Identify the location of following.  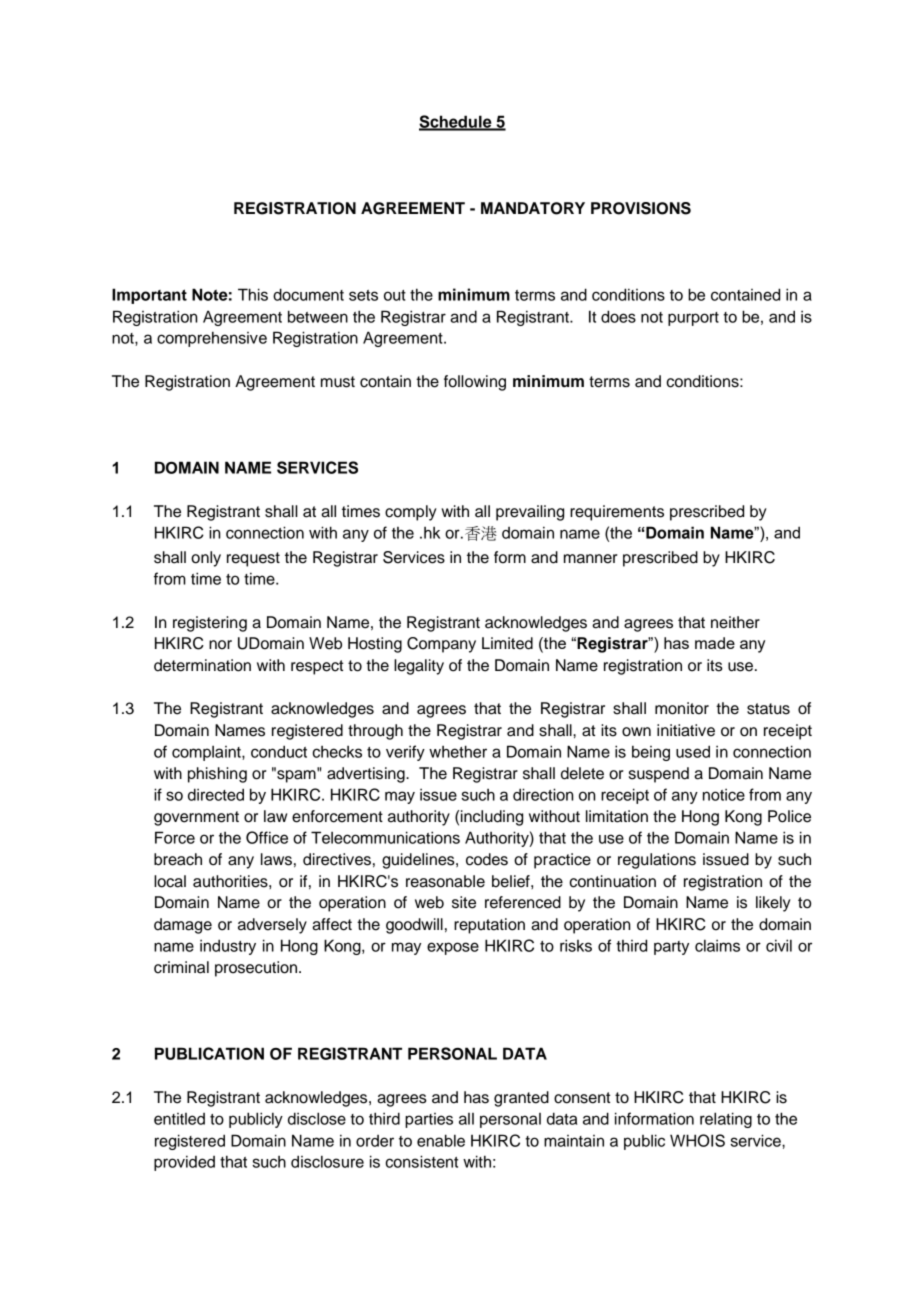
(475, 383).
